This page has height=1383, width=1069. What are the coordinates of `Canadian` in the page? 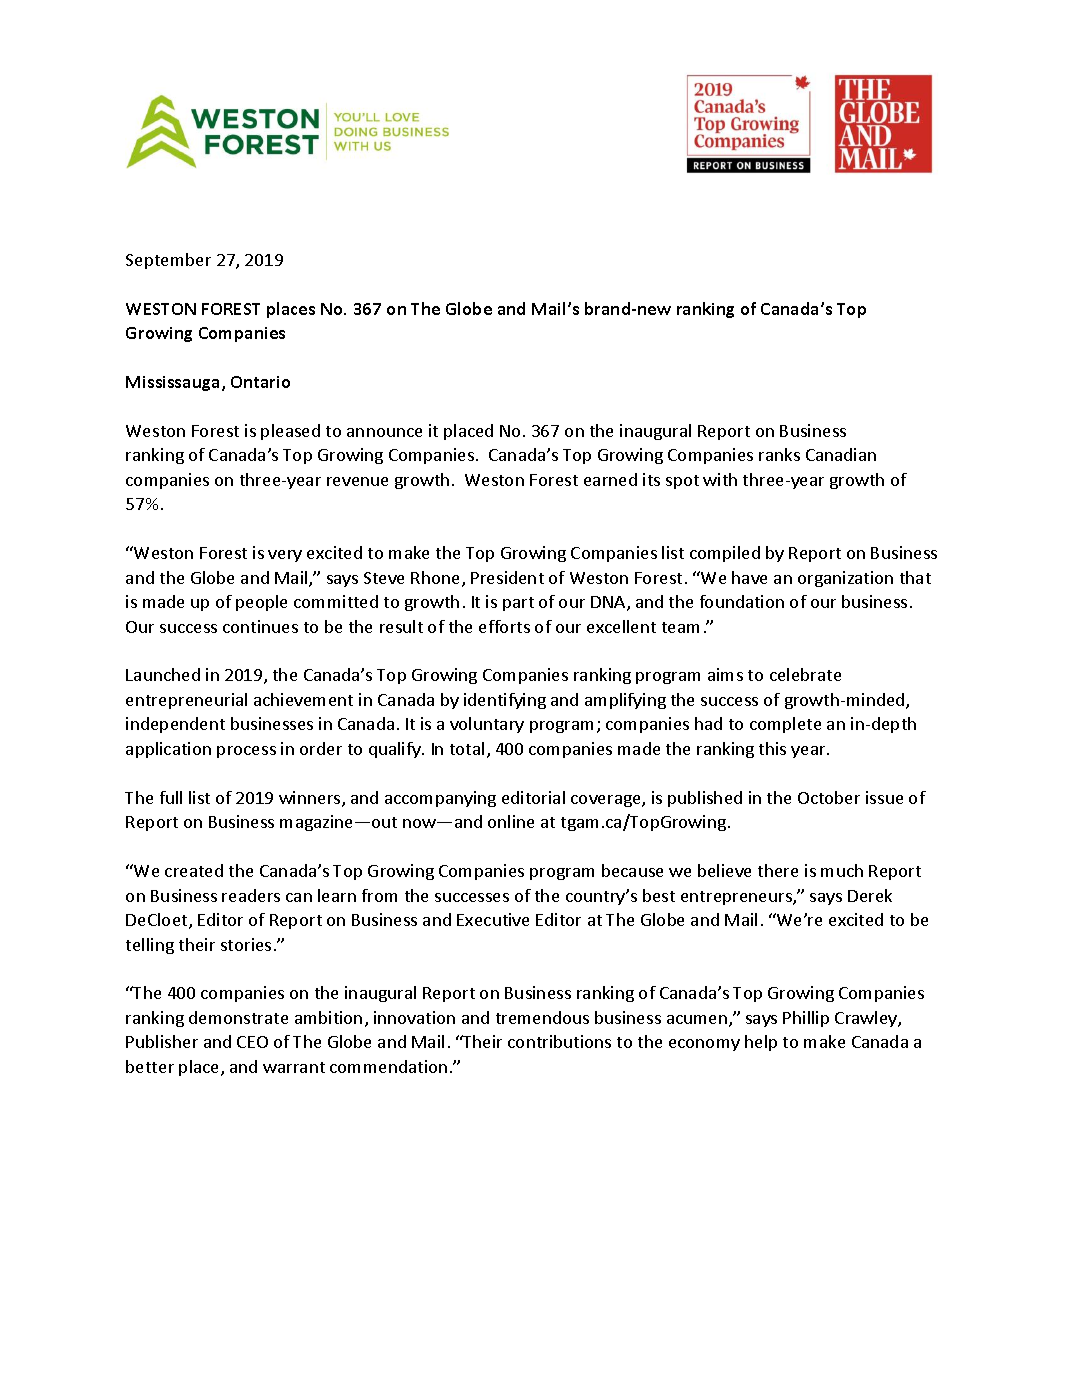 It's located at (841, 454).
